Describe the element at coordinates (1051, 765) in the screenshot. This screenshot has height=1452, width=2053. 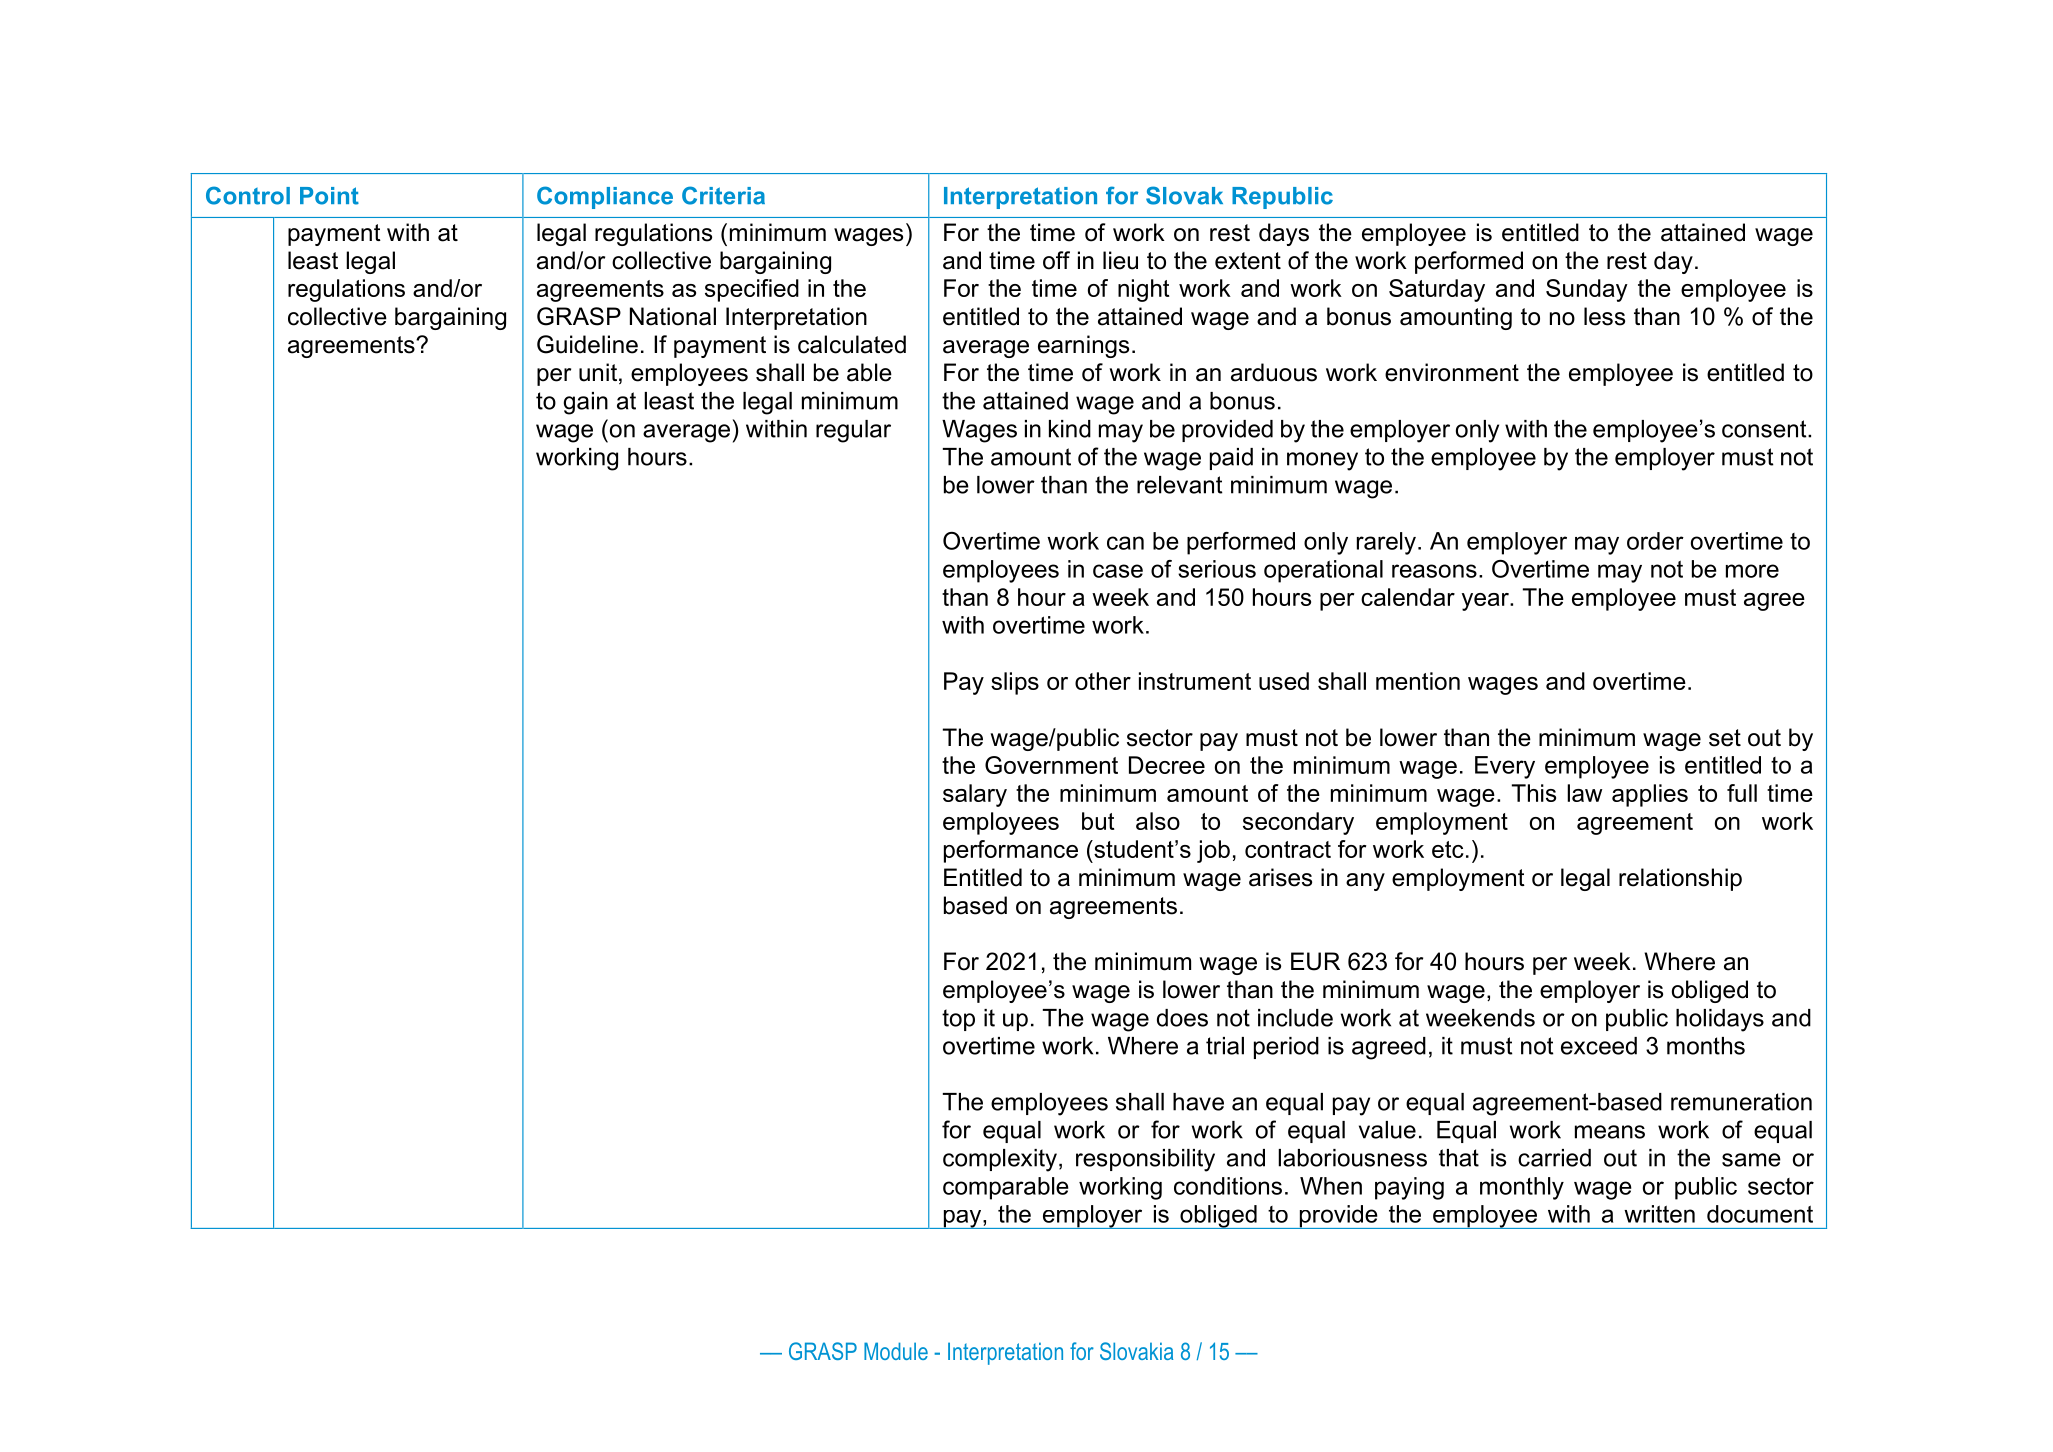
I see `Government` at that location.
